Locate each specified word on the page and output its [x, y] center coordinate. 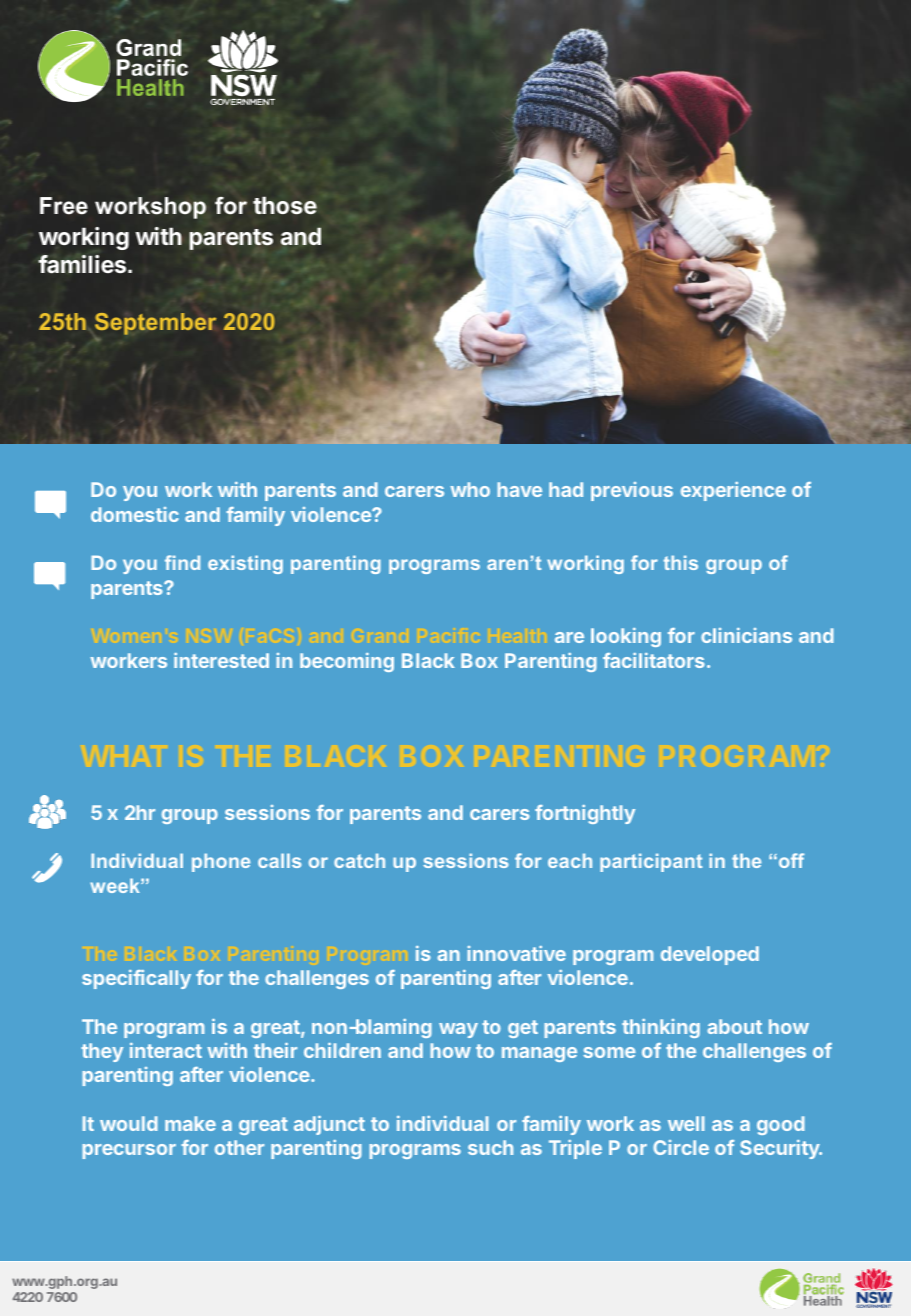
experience [733, 491]
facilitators [654, 660]
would [129, 1123]
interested [221, 660]
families [83, 264]
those [285, 206]
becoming [347, 662]
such [490, 1147]
